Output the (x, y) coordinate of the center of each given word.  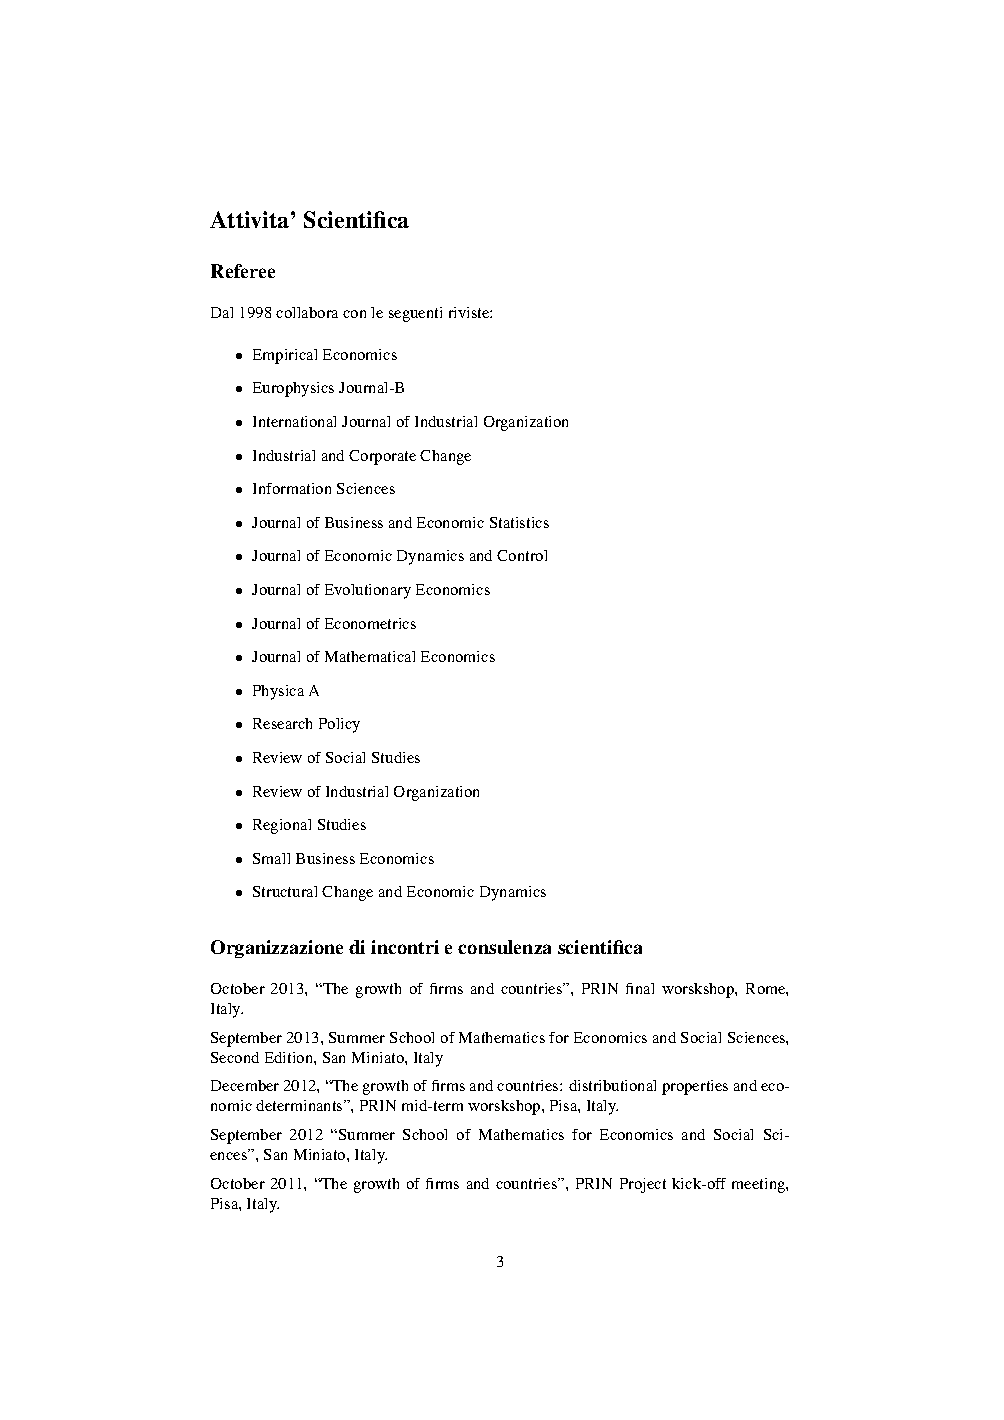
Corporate (382, 457)
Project (643, 1185)
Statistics (519, 522)
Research (282, 723)
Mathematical (370, 656)
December (245, 1085)
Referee (243, 271)
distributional (612, 1085)
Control (522, 555)
